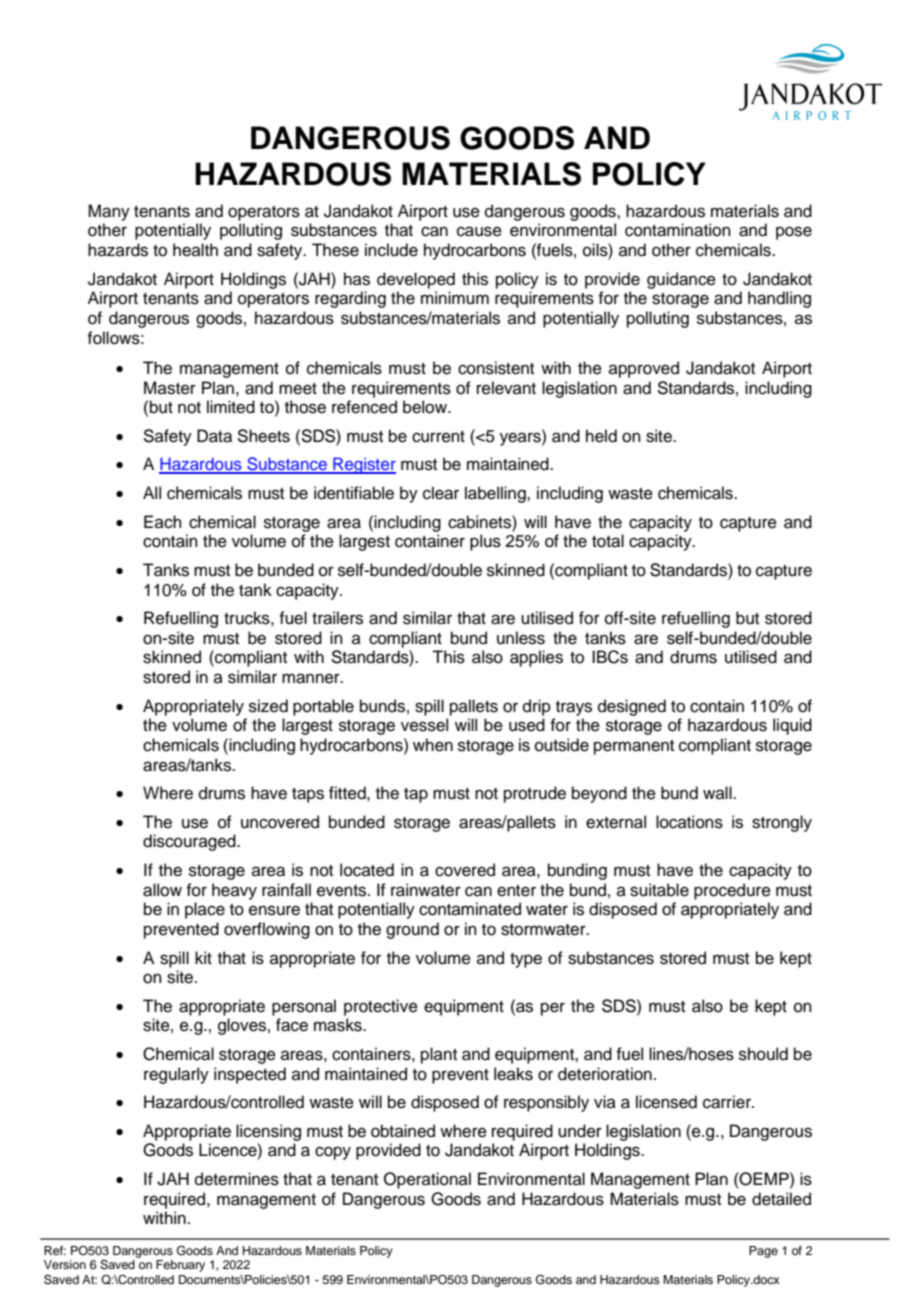  I want to click on contamination, so click(678, 230).
